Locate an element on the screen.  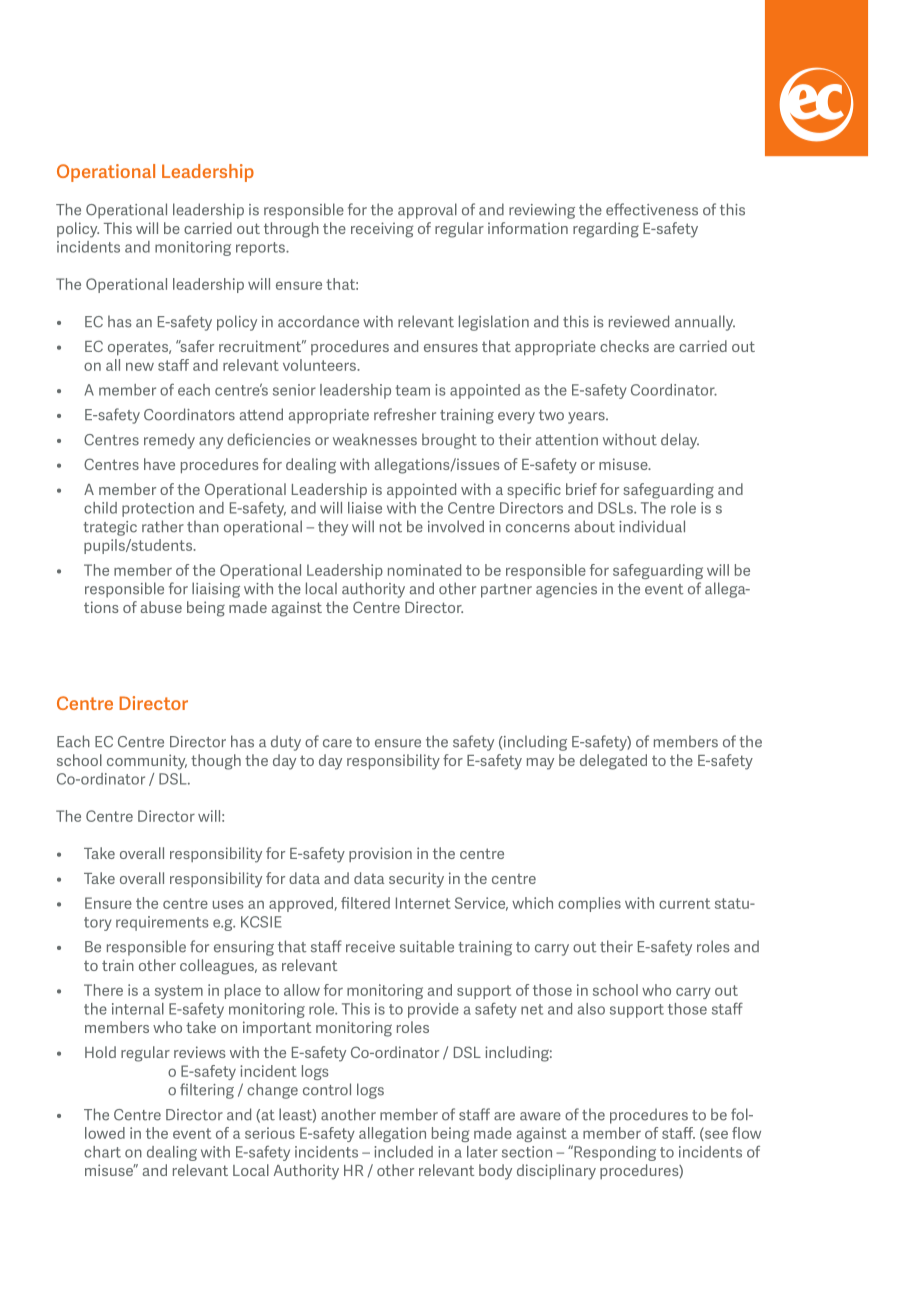
included is located at coordinates (404, 1152).
